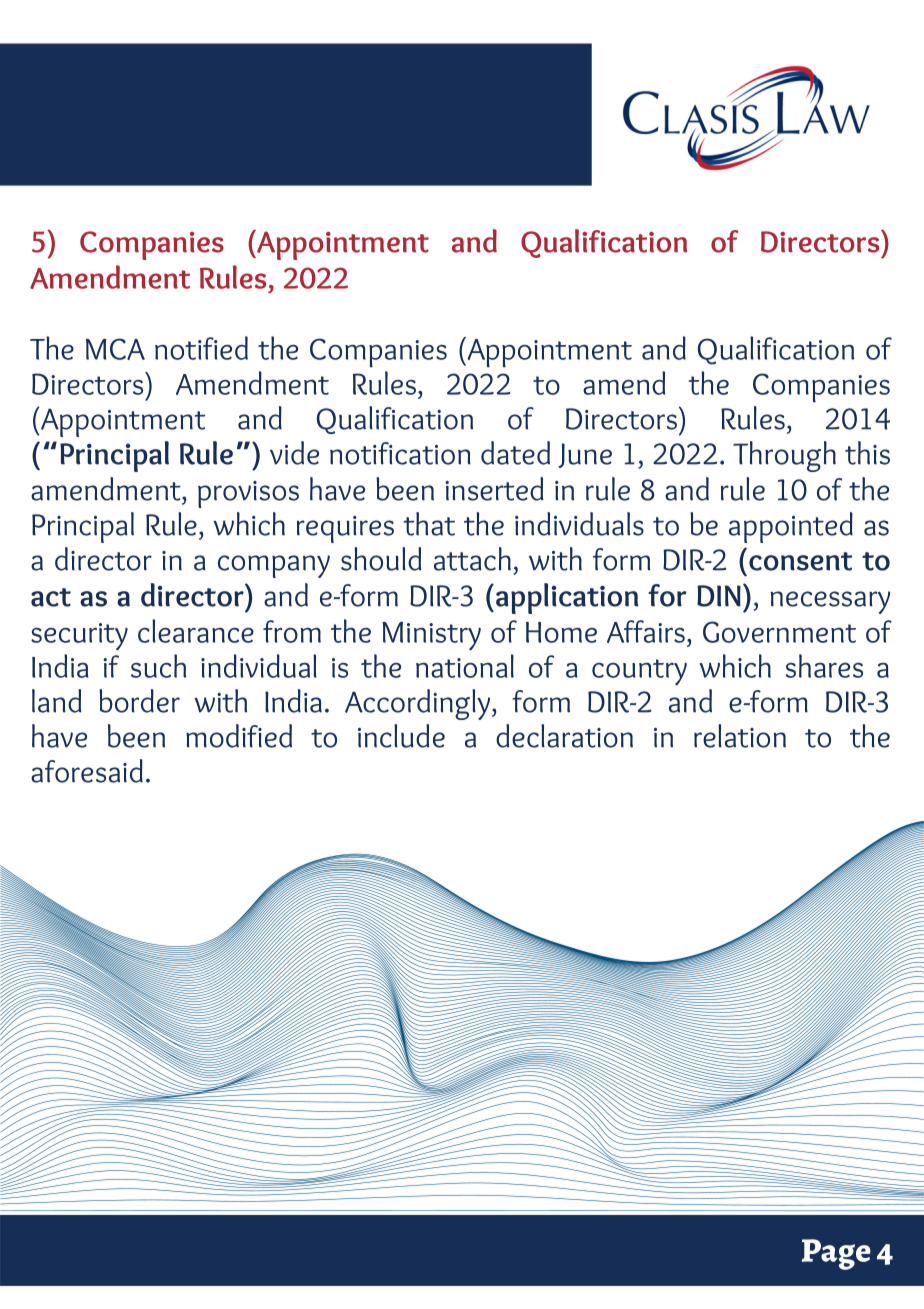 The image size is (924, 1309). Describe the element at coordinates (740, 736) in the screenshot. I see `relation` at that location.
